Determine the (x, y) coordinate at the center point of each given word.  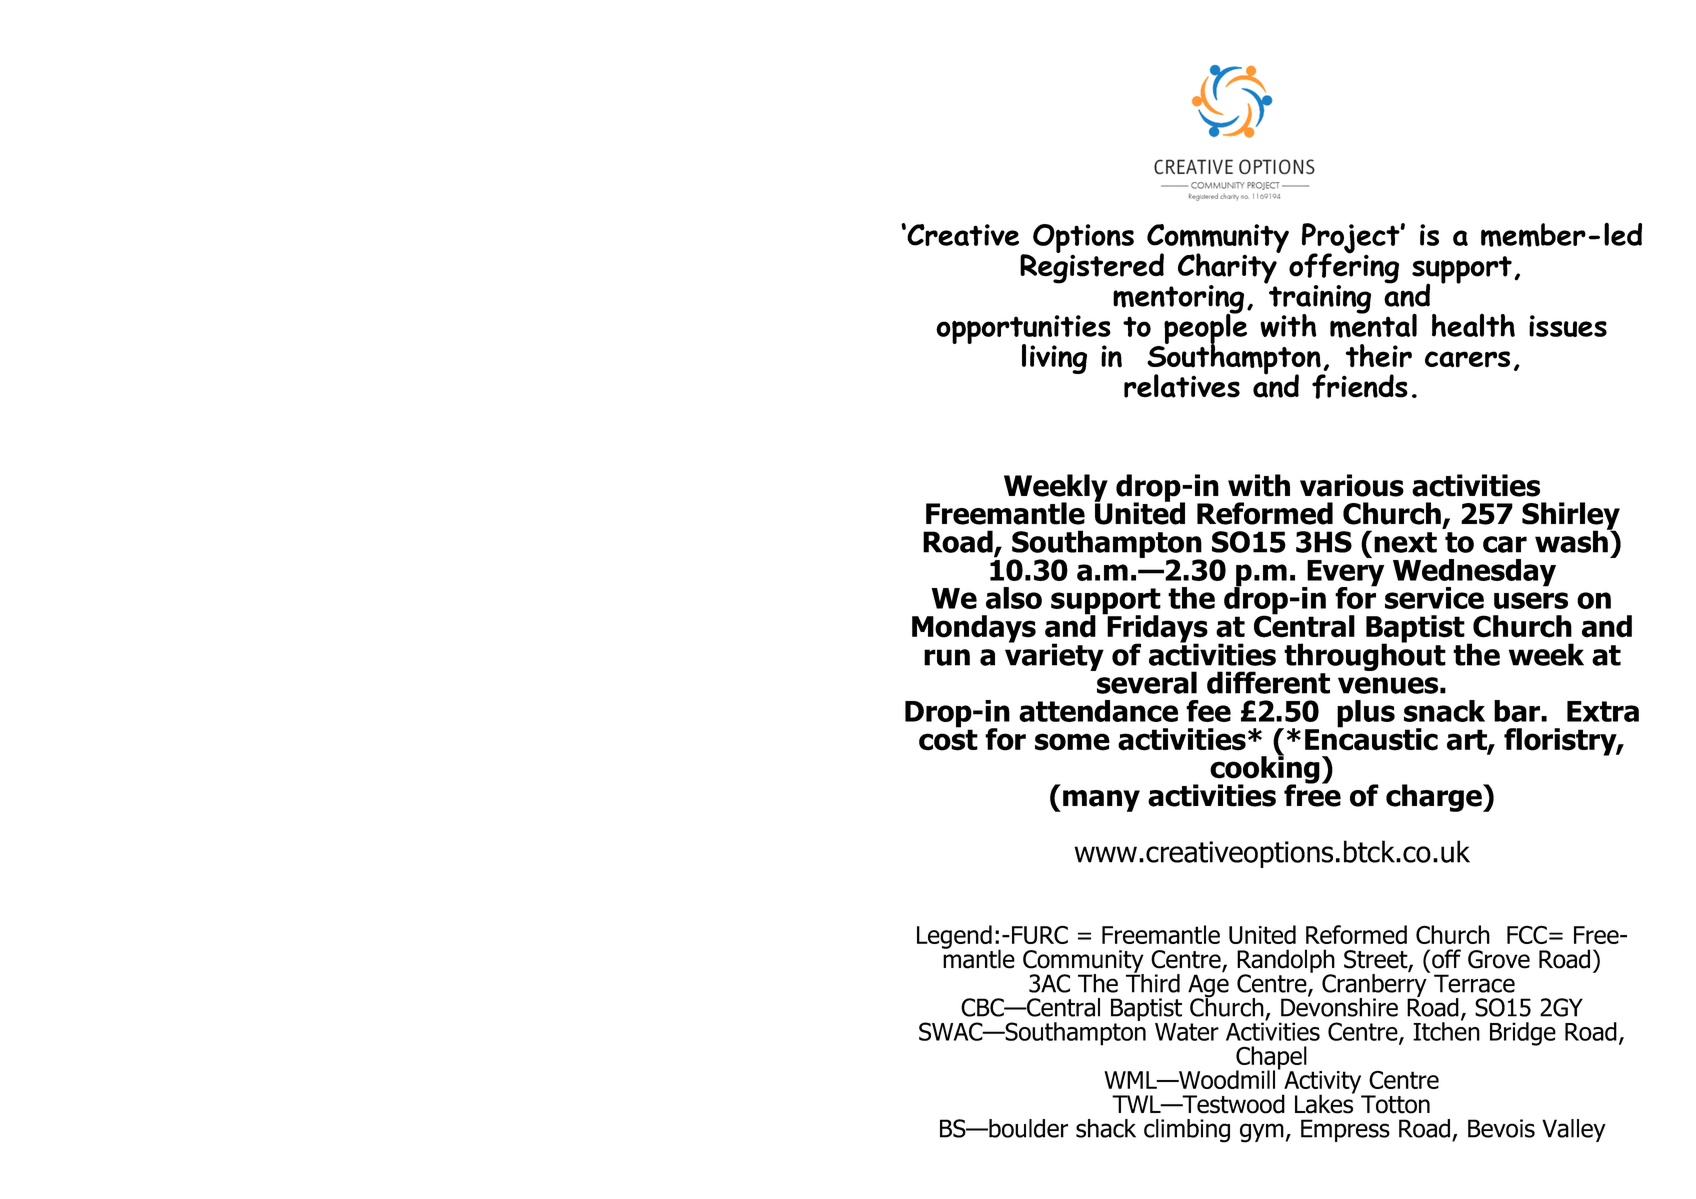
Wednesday (1474, 574)
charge (1435, 798)
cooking (1265, 770)
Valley (1574, 1130)
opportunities (1023, 331)
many (1101, 801)
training (1319, 299)
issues (1568, 326)
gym (1262, 1133)
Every (1344, 573)
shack (1106, 1128)
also (1014, 598)
